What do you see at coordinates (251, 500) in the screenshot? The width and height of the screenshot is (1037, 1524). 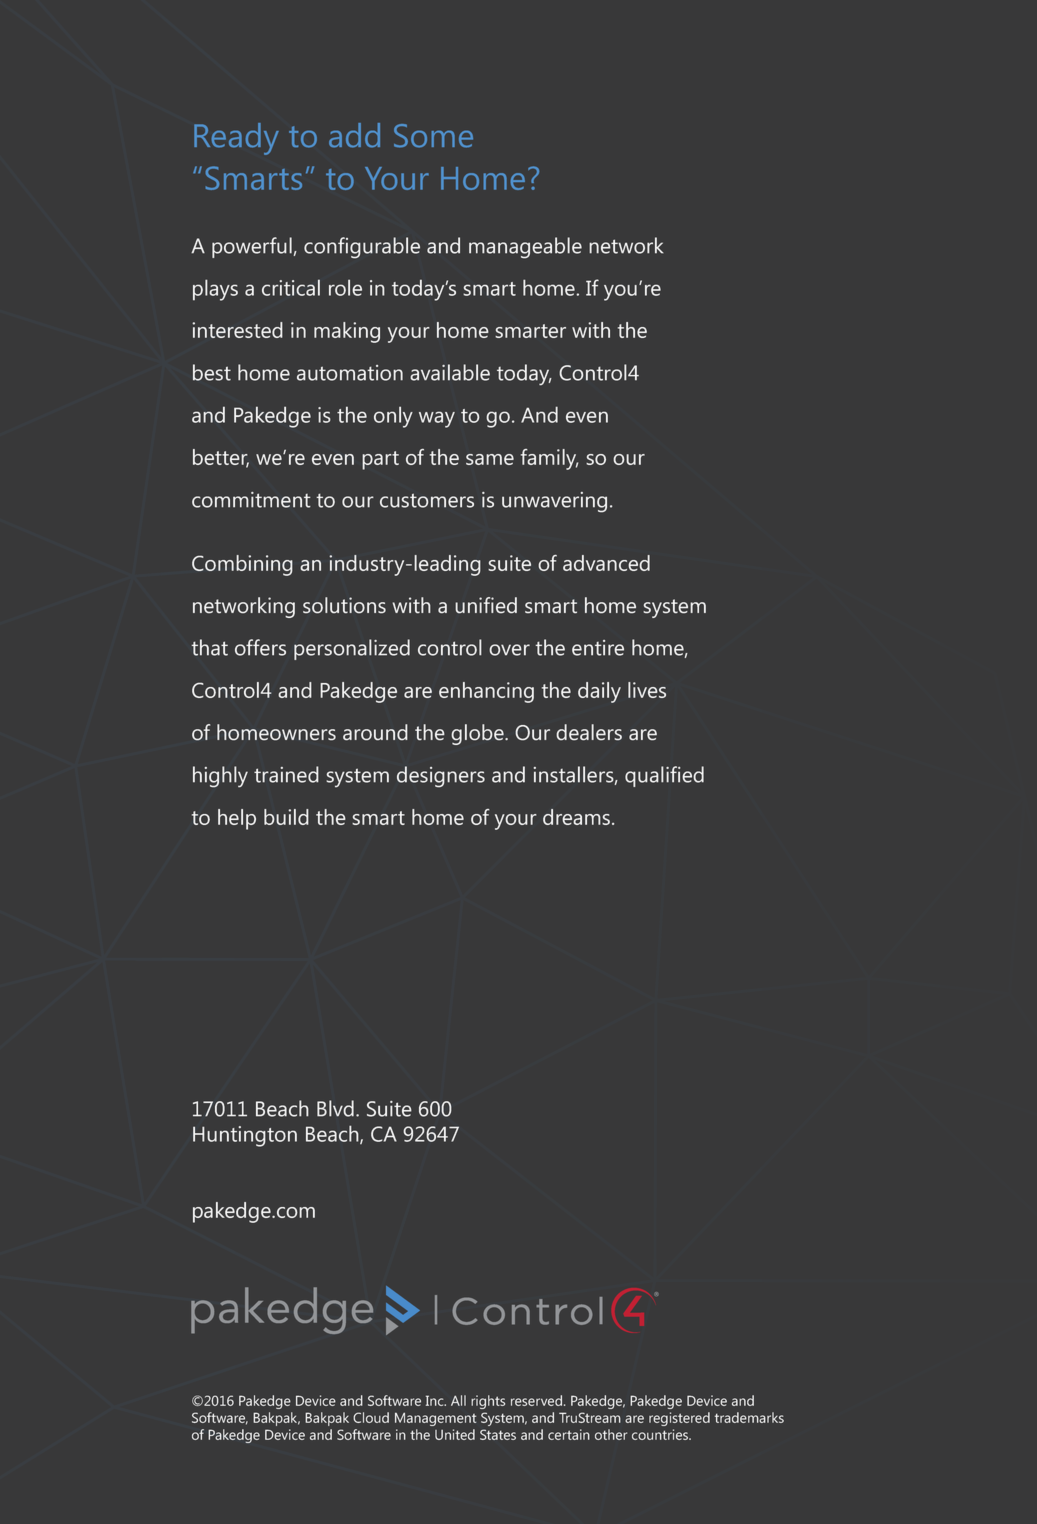 I see `commitment` at bounding box center [251, 500].
